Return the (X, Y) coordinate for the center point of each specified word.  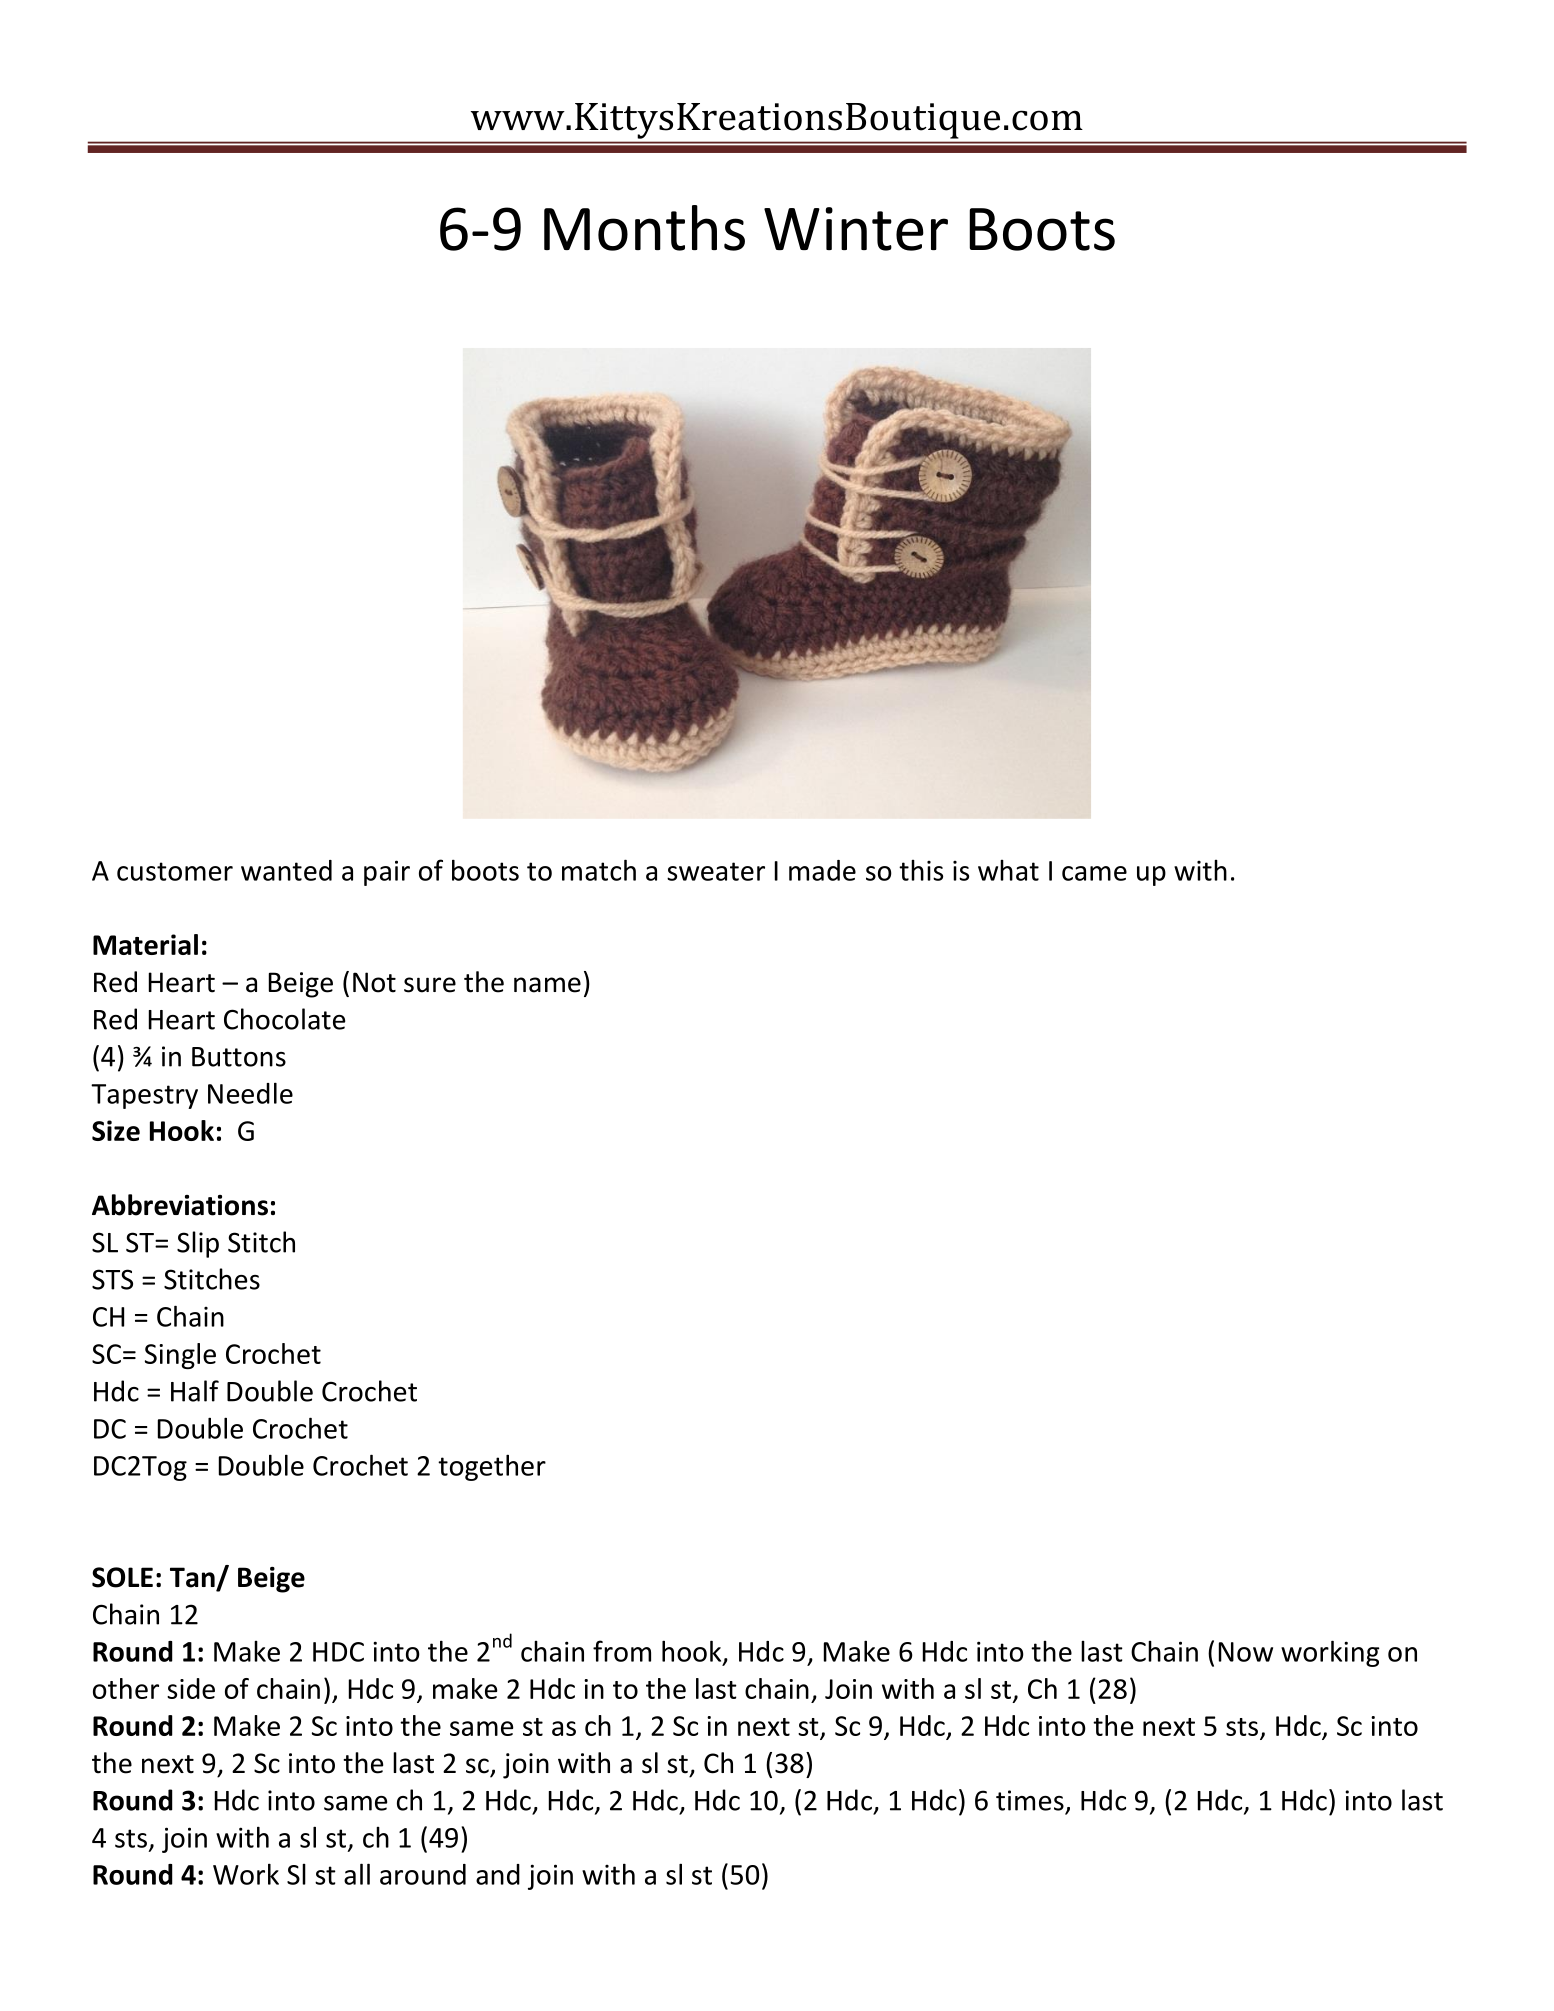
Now (1246, 1652)
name (547, 985)
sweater (716, 871)
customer (175, 871)
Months (644, 228)
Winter (856, 229)
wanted (286, 870)
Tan (193, 1578)
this (921, 870)
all (357, 1874)
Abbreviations (180, 1205)
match (599, 870)
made (822, 870)
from (622, 1651)
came (1094, 873)
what (1008, 870)
